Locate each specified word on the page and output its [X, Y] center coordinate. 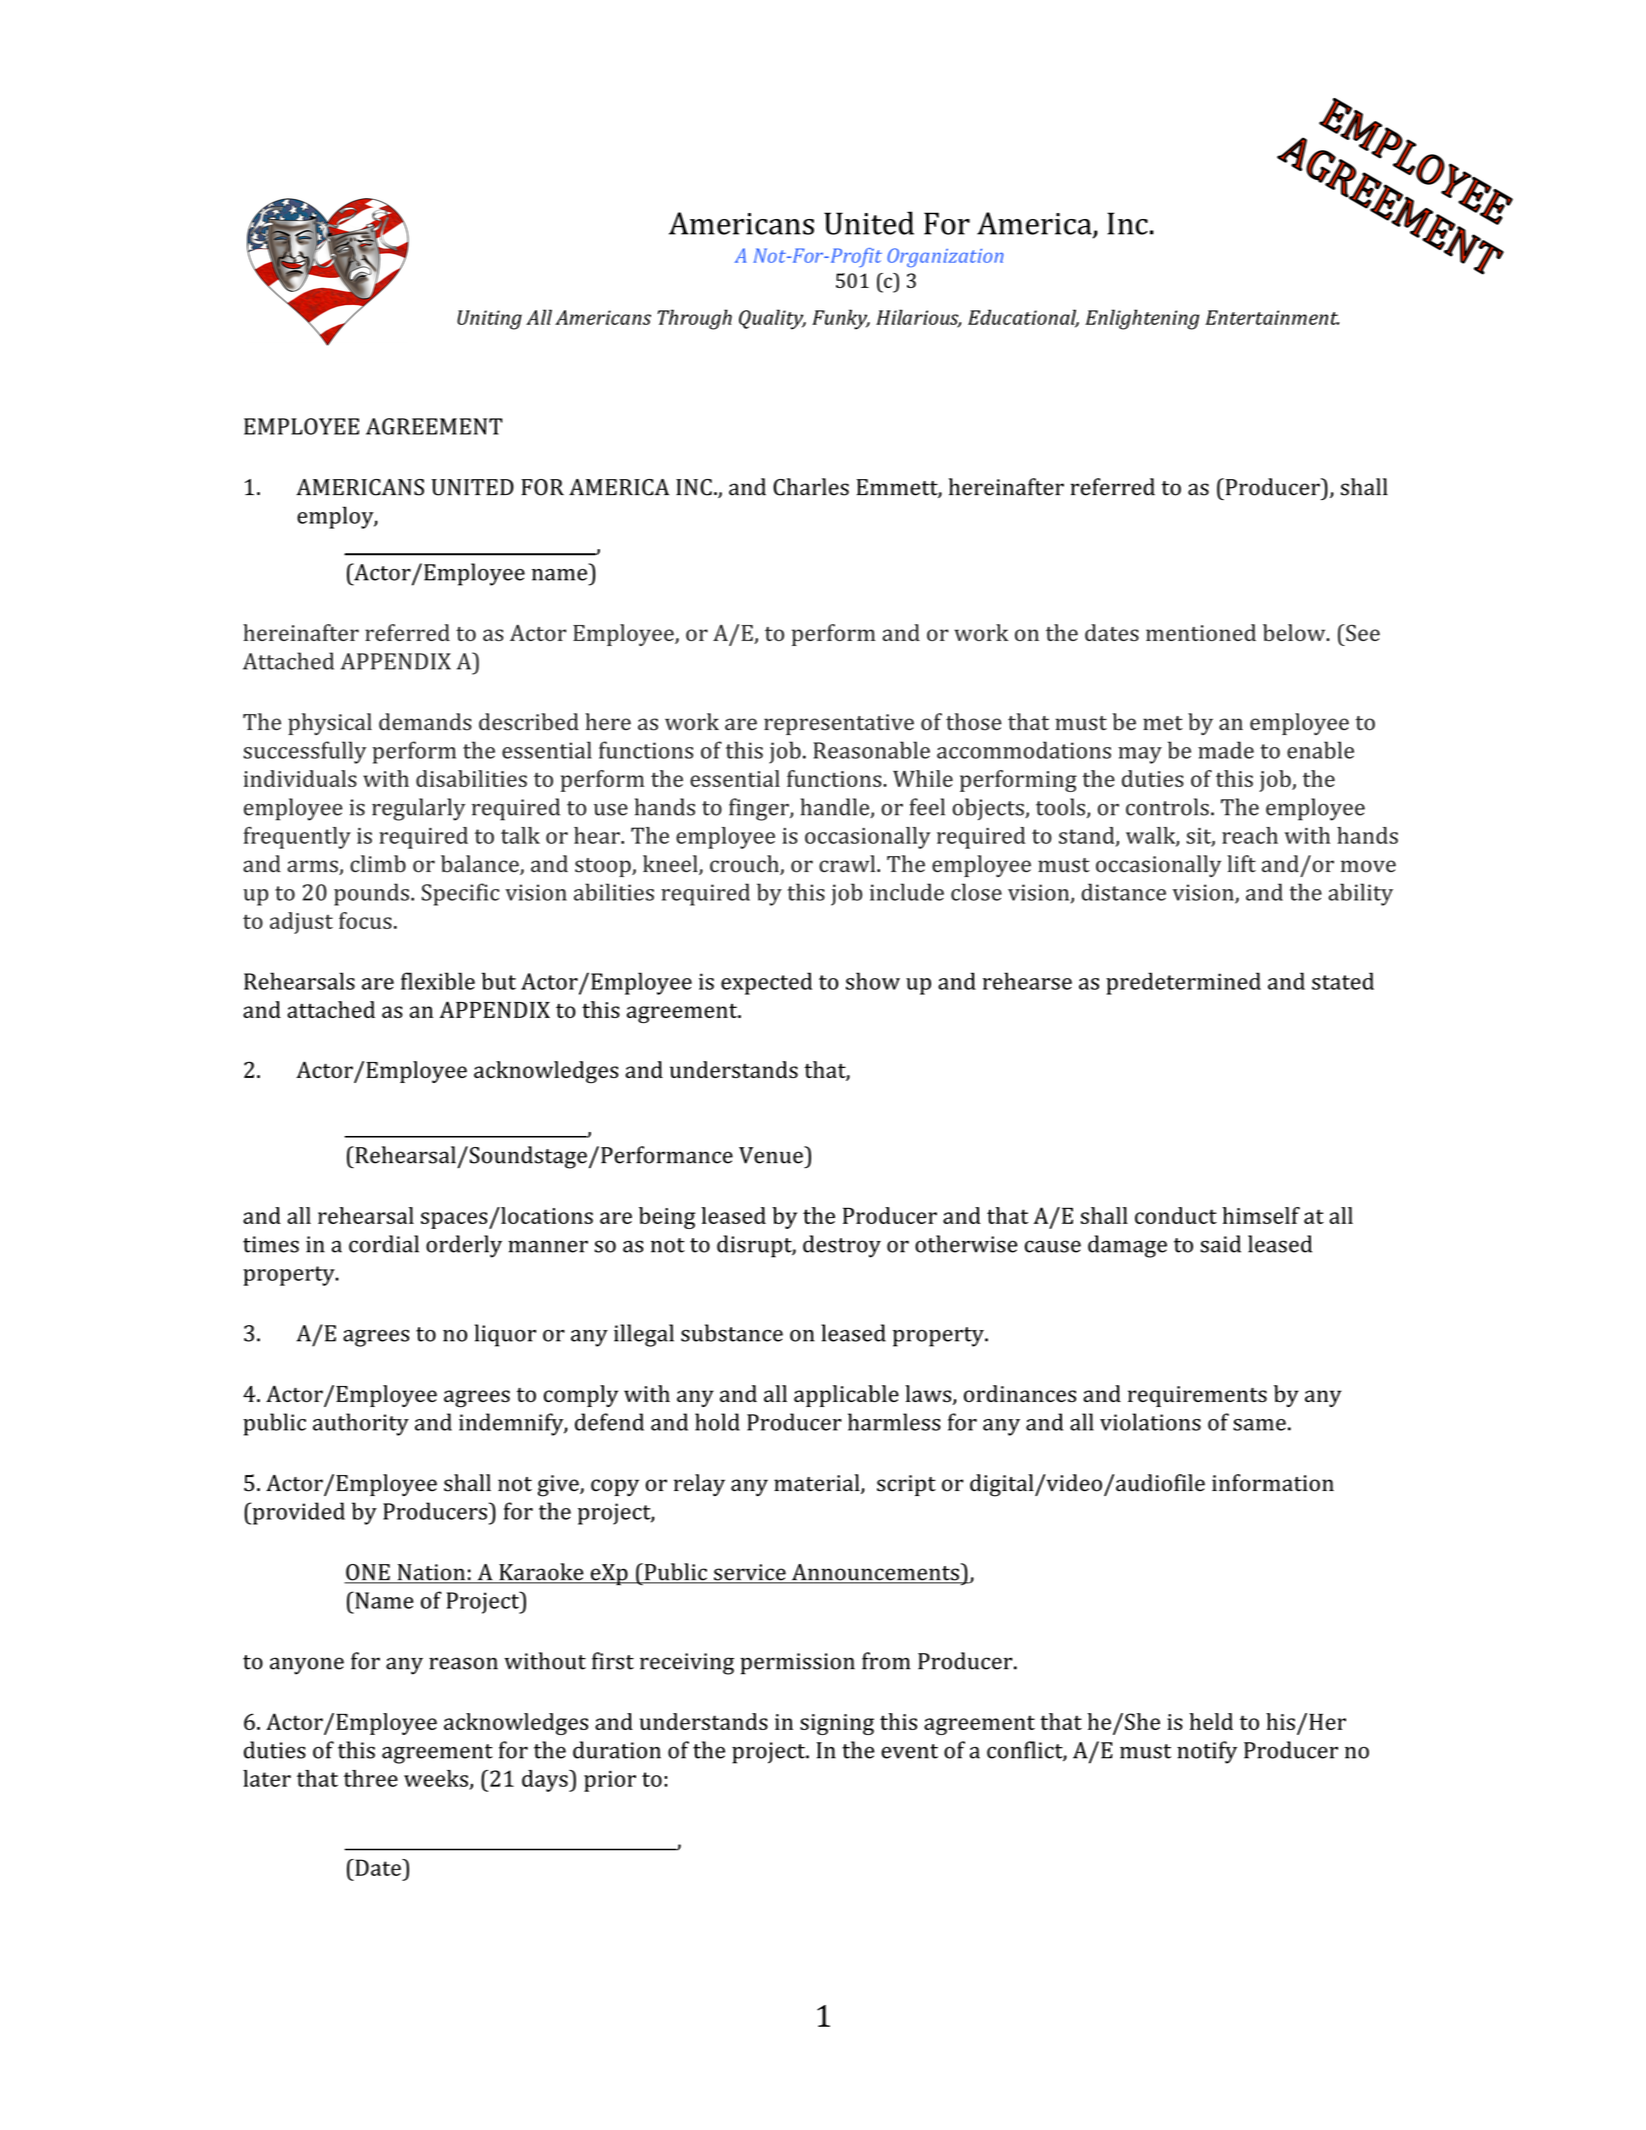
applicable [846, 1396]
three [371, 1778]
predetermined [1183, 983]
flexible [438, 981]
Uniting [489, 320]
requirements [1197, 1396]
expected [766, 983]
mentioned [1201, 632]
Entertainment [1272, 317]
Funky [841, 319]
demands [425, 722]
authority [361, 1424]
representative [839, 724]
